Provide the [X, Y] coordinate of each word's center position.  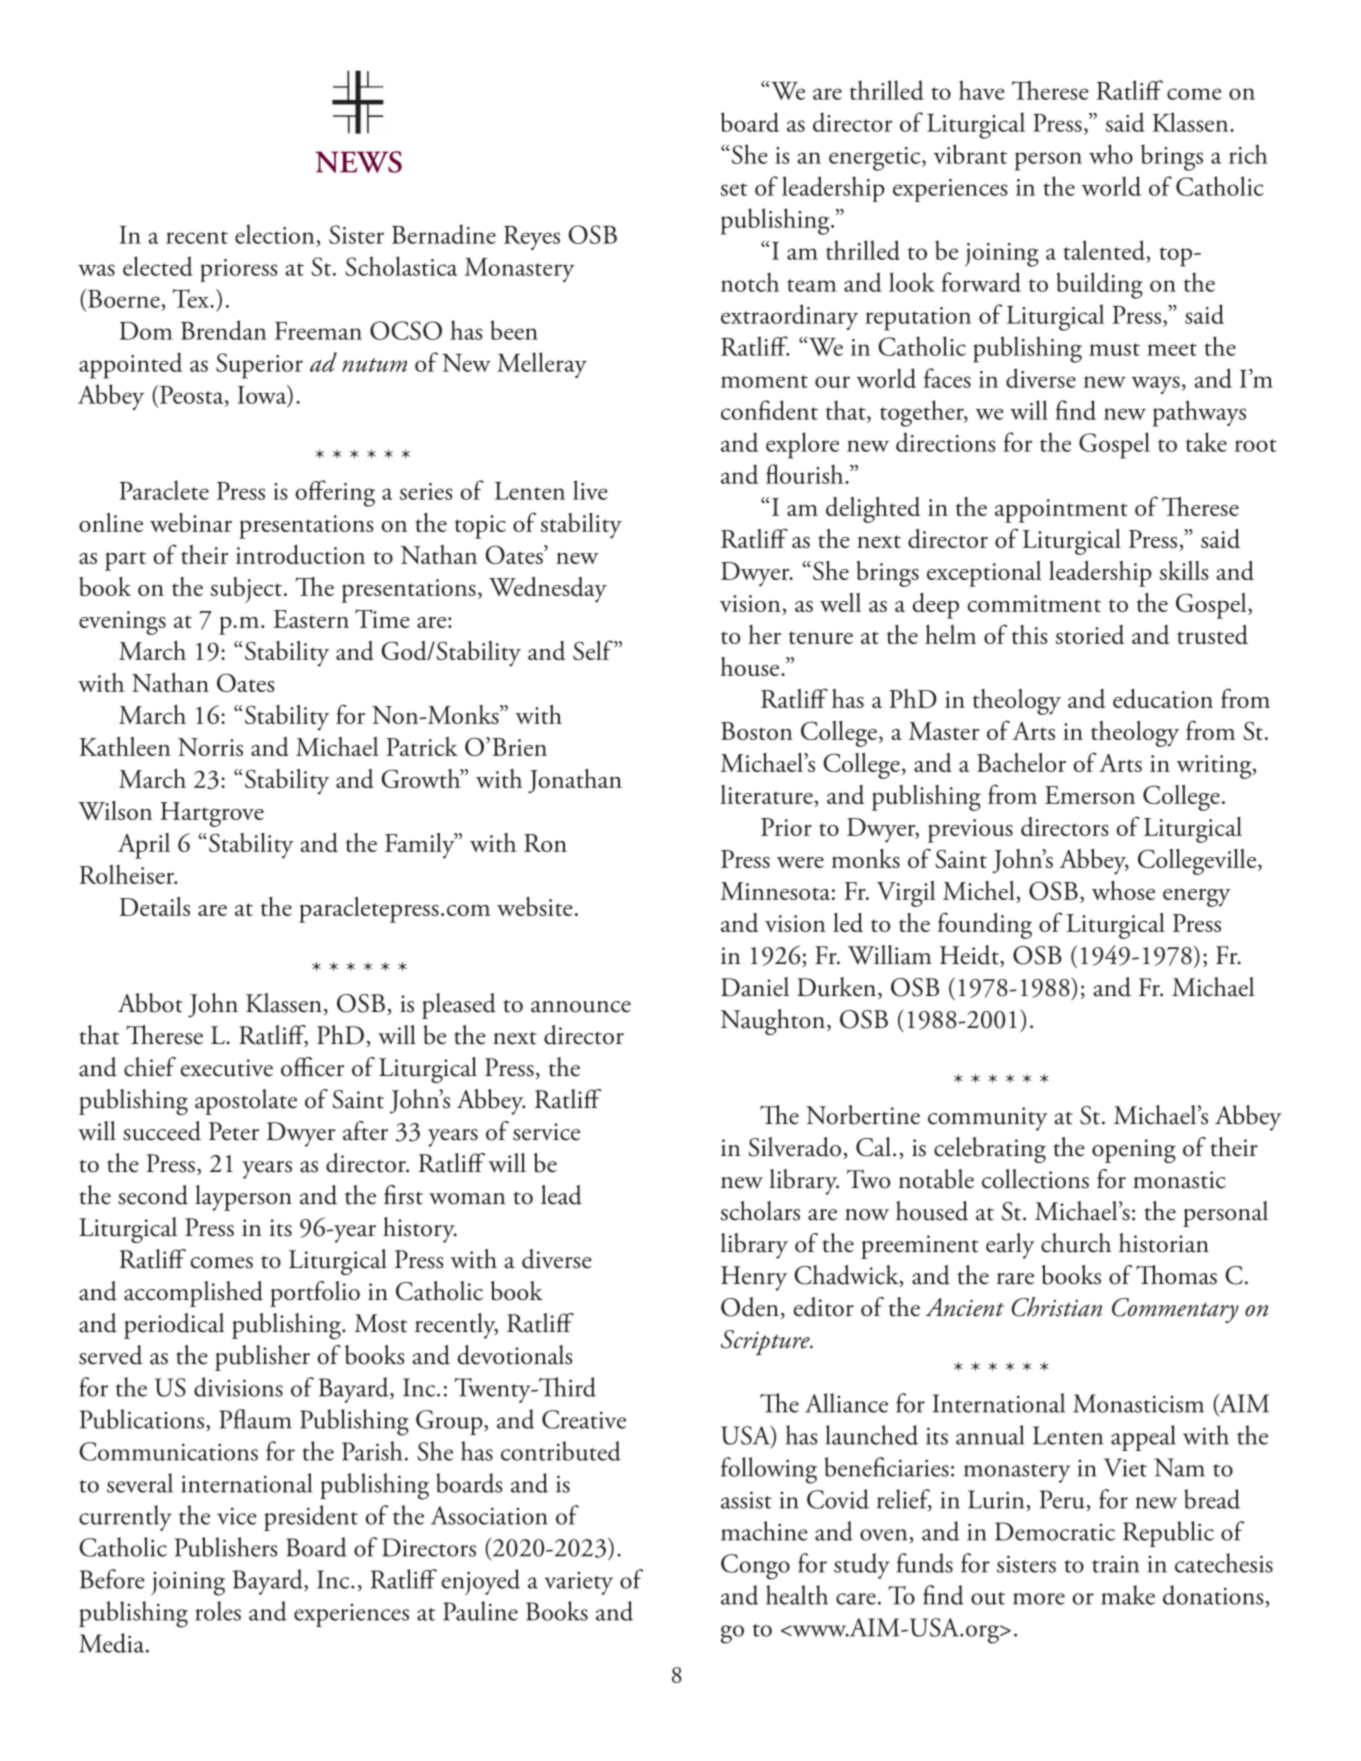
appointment [1061, 511]
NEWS [358, 162]
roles [218, 1611]
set [734, 189]
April [144, 846]
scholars [760, 1211]
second [153, 1195]
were [800, 862]
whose [1123, 890]
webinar [191, 522]
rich [1248, 154]
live [590, 490]
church [1076, 1243]
